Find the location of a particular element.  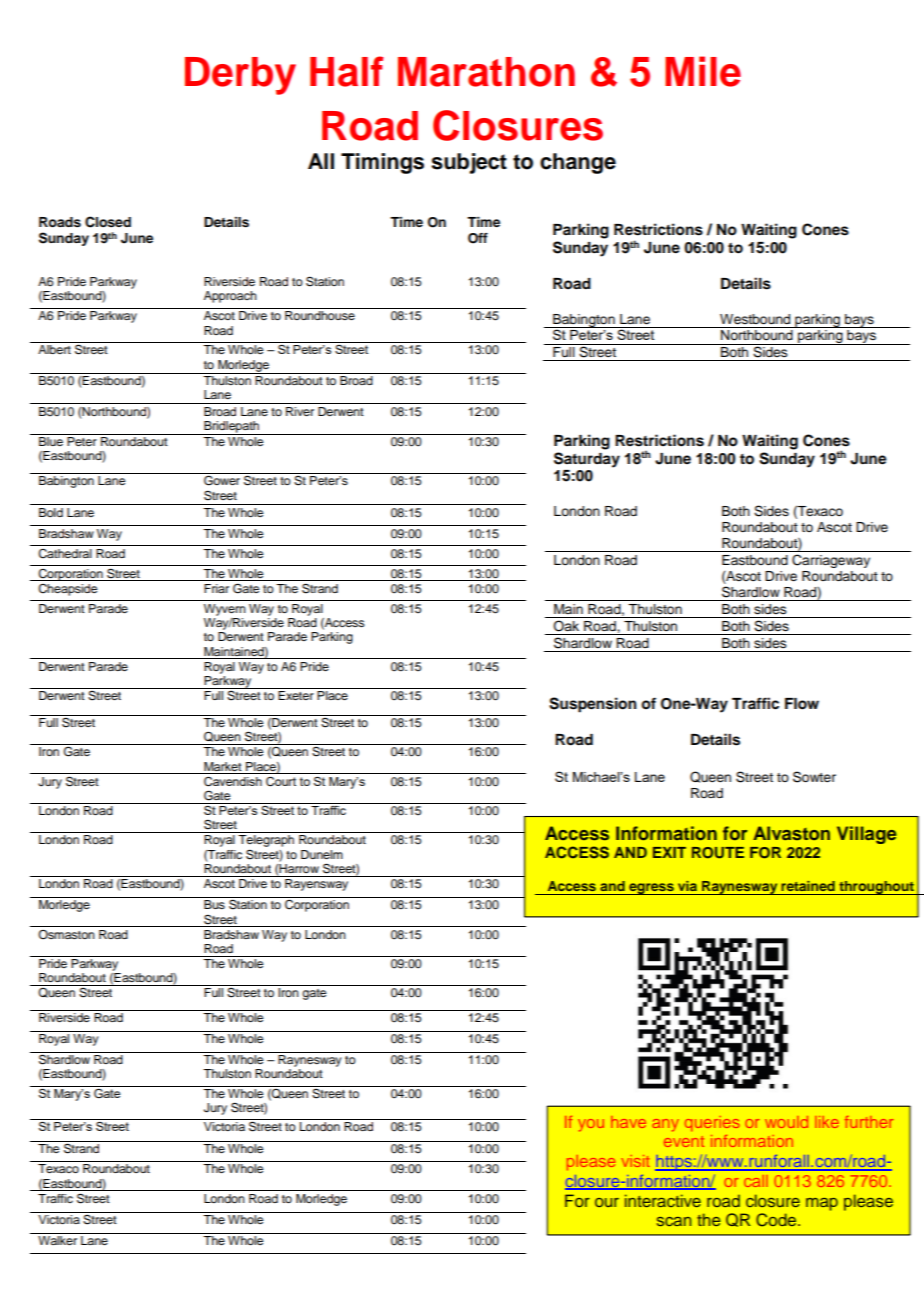

Friar is located at coordinates (216, 588).
